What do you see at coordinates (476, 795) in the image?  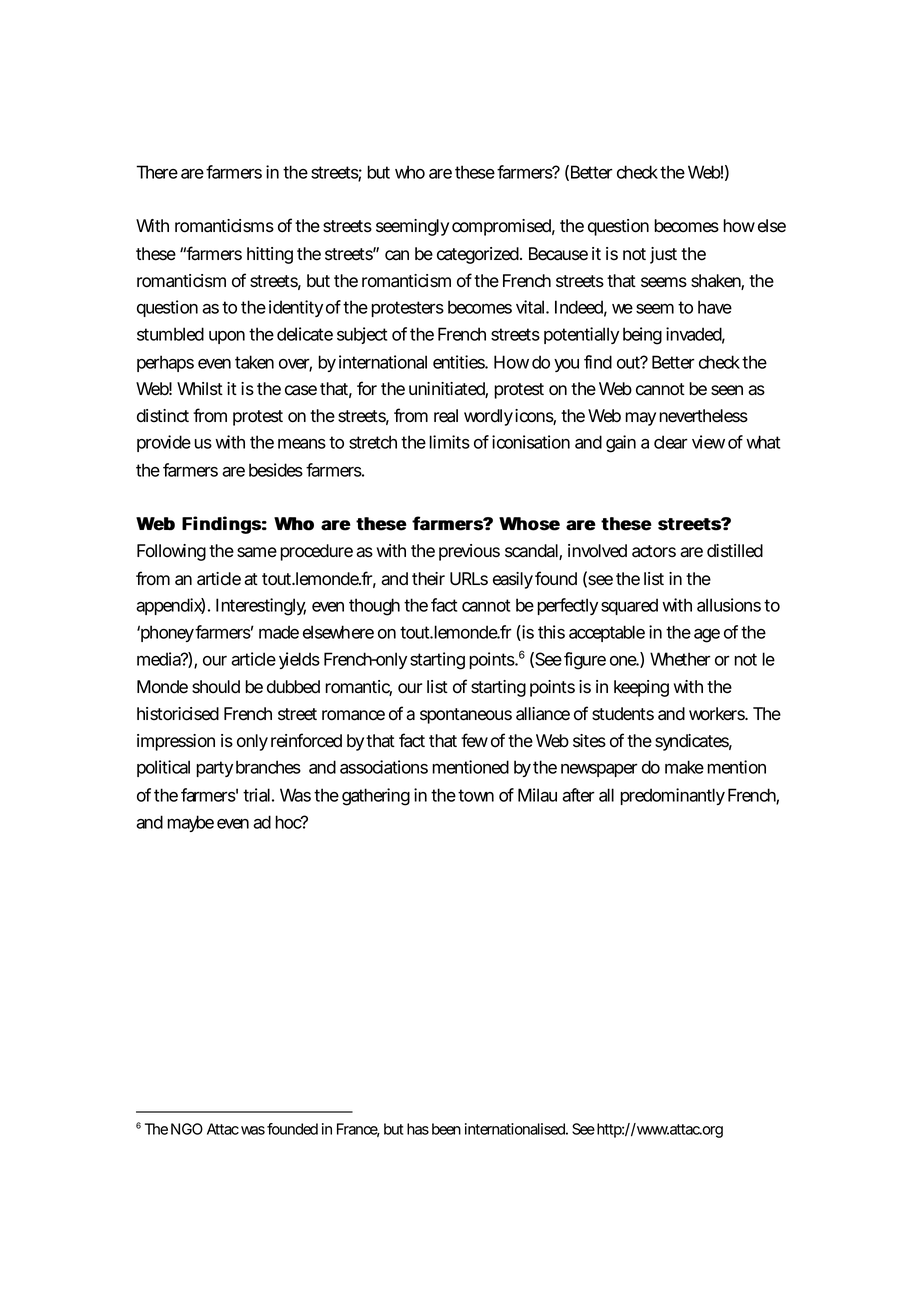 I see `town` at bounding box center [476, 795].
